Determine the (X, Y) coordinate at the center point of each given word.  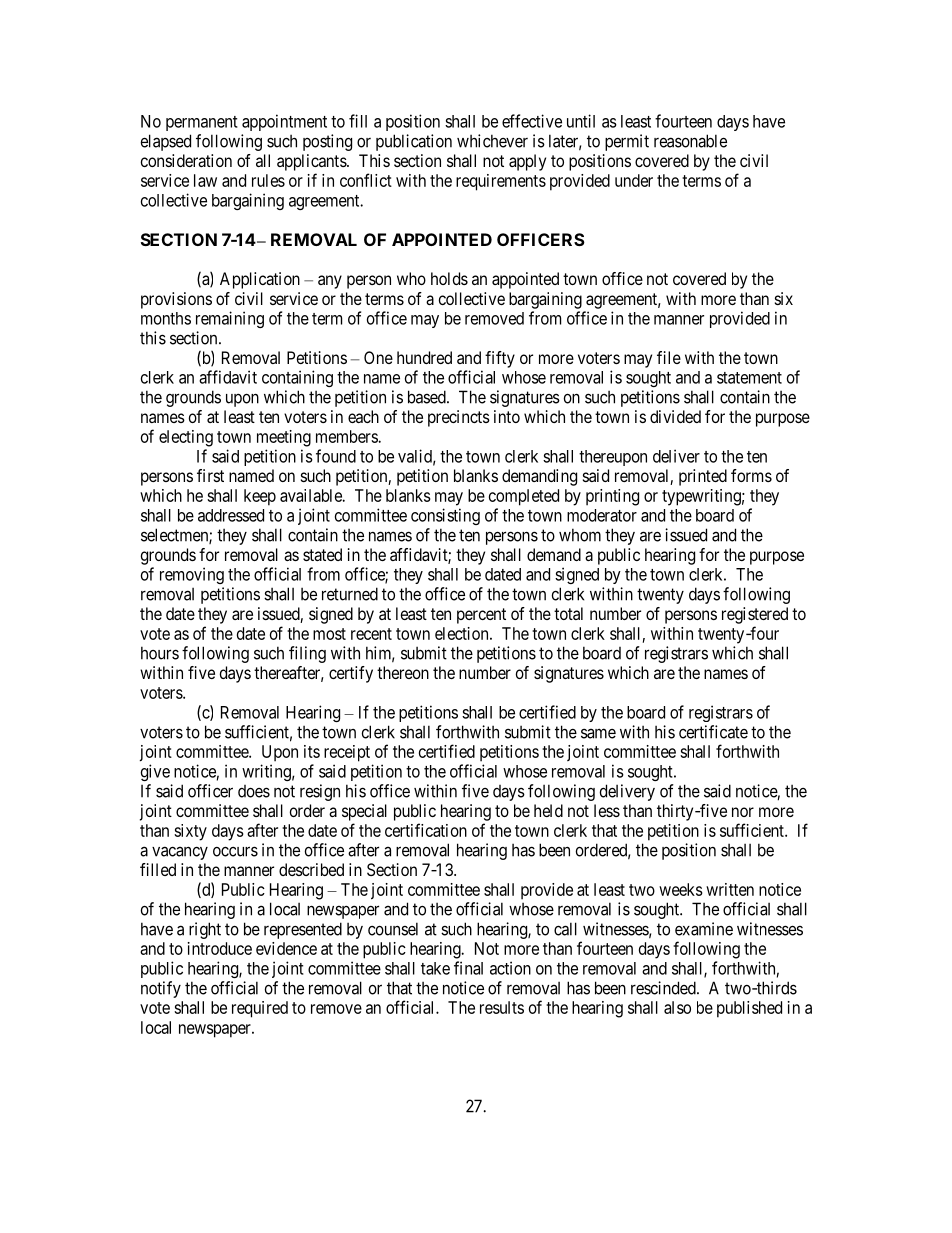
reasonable (690, 141)
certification (426, 830)
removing (192, 575)
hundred (424, 357)
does (254, 791)
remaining (230, 319)
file (669, 357)
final (468, 968)
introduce (220, 948)
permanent (202, 123)
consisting (445, 516)
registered (755, 615)
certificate (713, 732)
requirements (501, 182)
